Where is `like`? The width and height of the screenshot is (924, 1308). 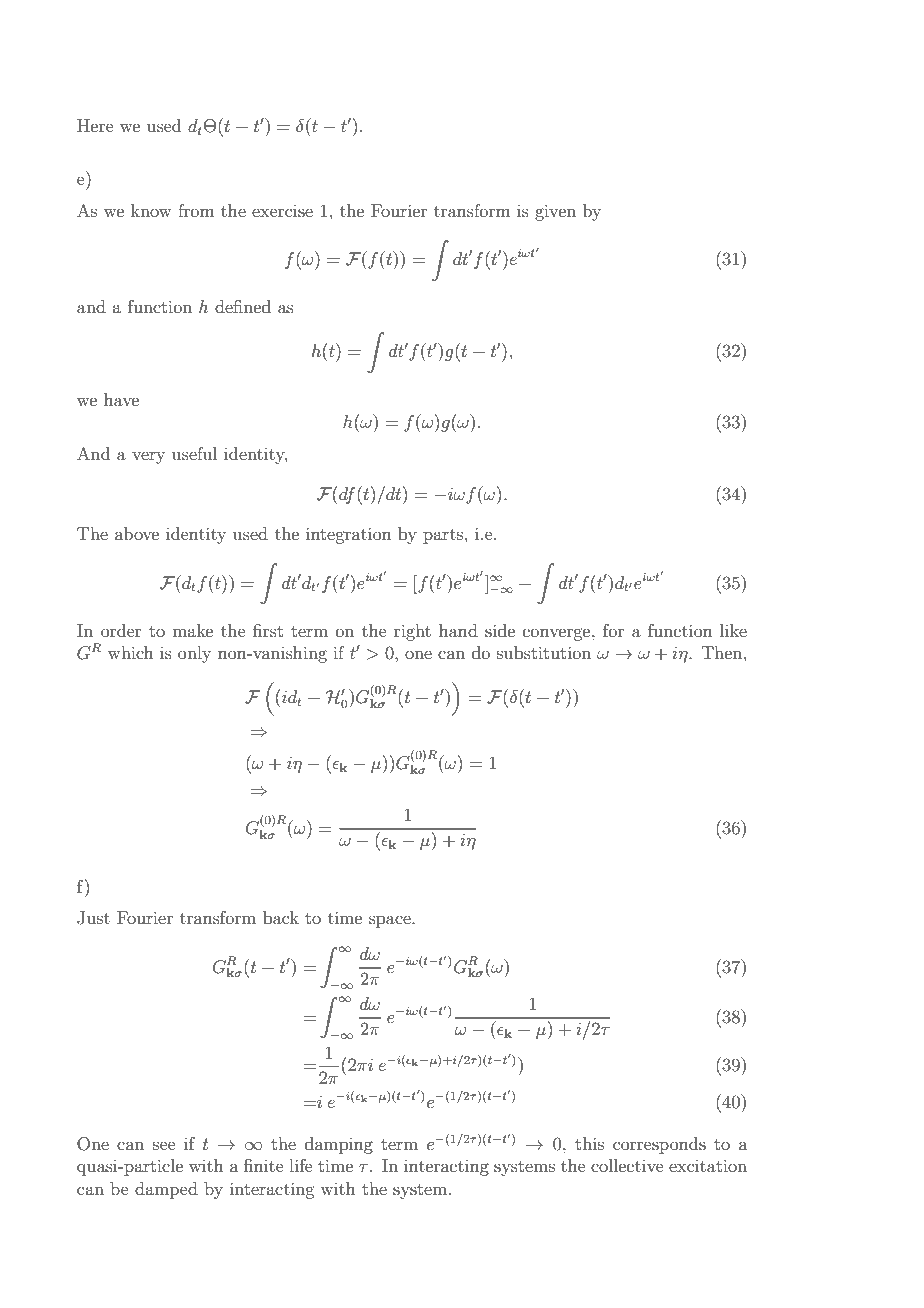 like is located at coordinates (733, 630).
